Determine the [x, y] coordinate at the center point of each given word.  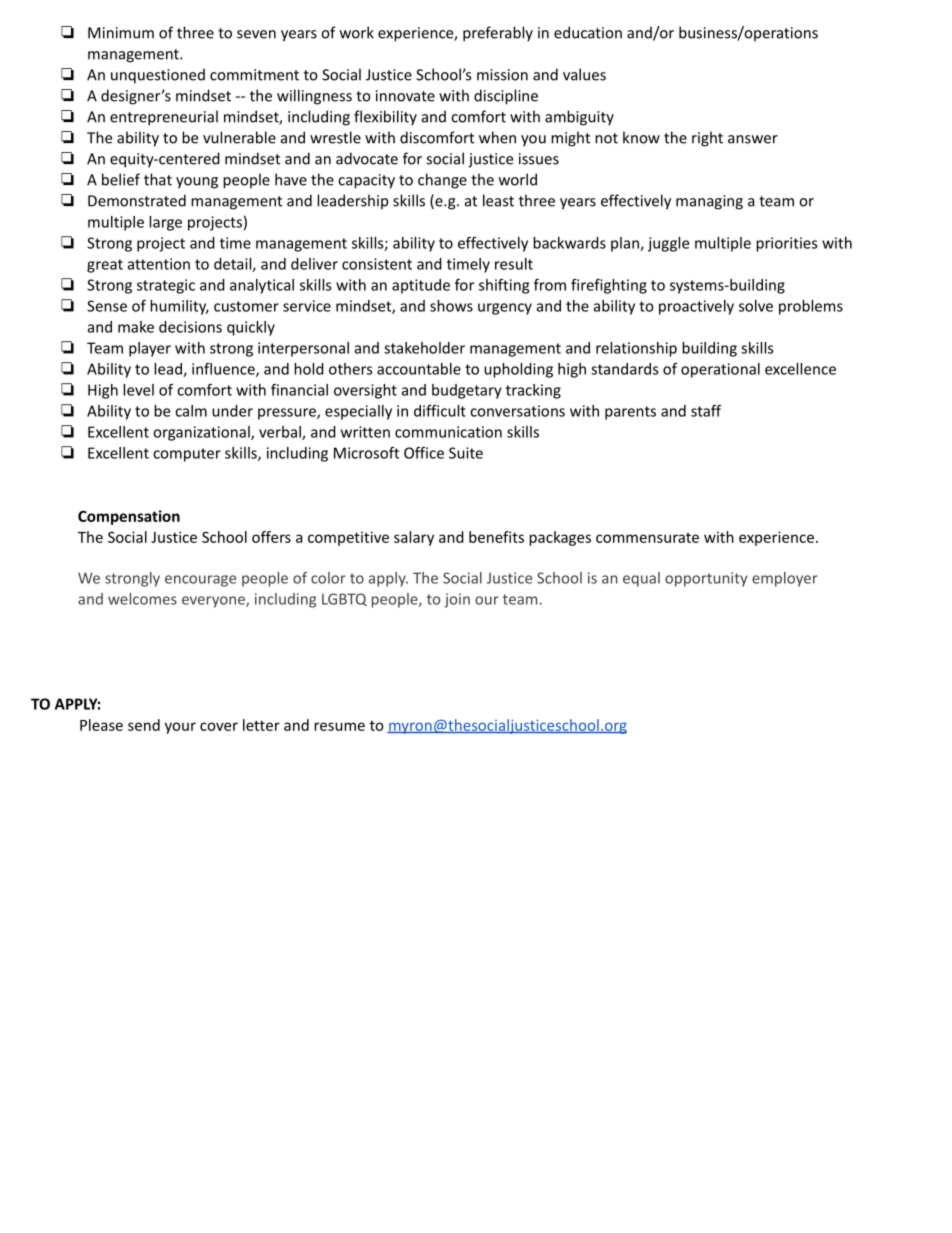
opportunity [706, 579]
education [588, 32]
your [180, 728]
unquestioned [158, 76]
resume [339, 726]
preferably [498, 34]
